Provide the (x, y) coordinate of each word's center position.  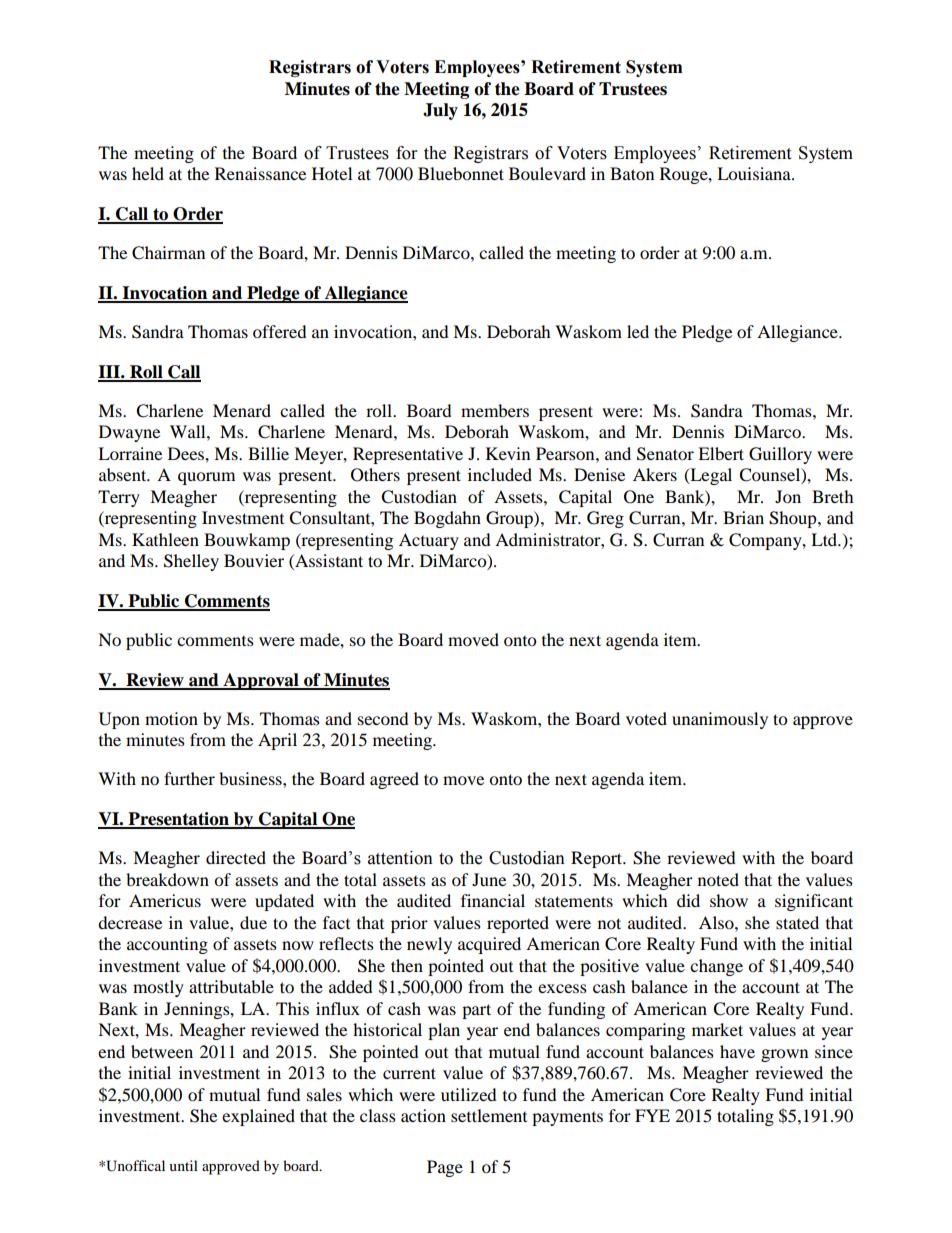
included (500, 474)
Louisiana (755, 173)
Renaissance (260, 173)
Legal (710, 476)
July (440, 111)
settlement (489, 1115)
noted (718, 879)
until (183, 1165)
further (189, 778)
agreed (394, 780)
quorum (206, 478)
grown (784, 1055)
